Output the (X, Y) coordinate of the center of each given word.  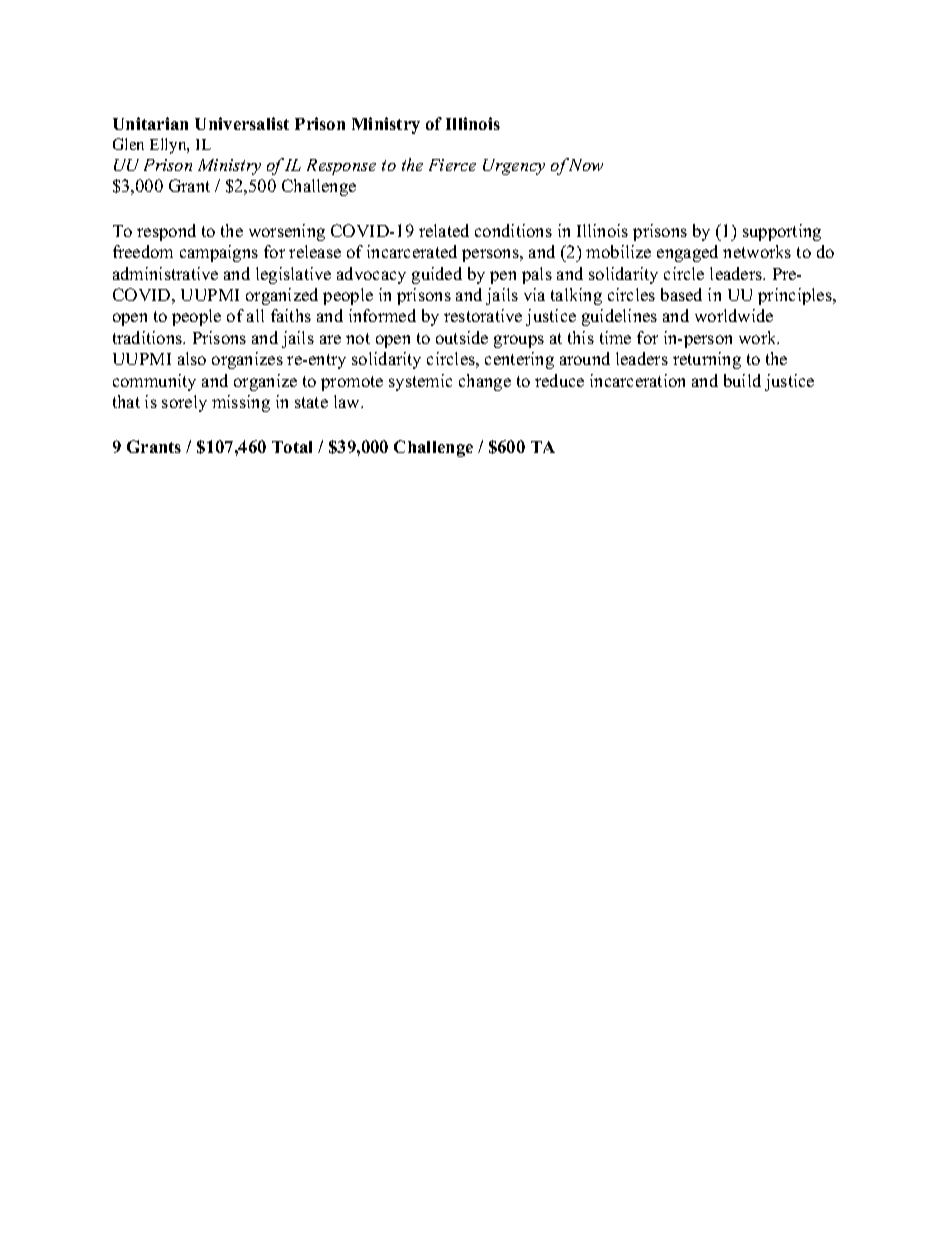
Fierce (452, 165)
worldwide (734, 315)
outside (462, 337)
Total (292, 447)
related (444, 230)
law (348, 401)
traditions (149, 337)
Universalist (242, 123)
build (742, 380)
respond (166, 232)
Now (586, 165)
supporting (782, 232)
